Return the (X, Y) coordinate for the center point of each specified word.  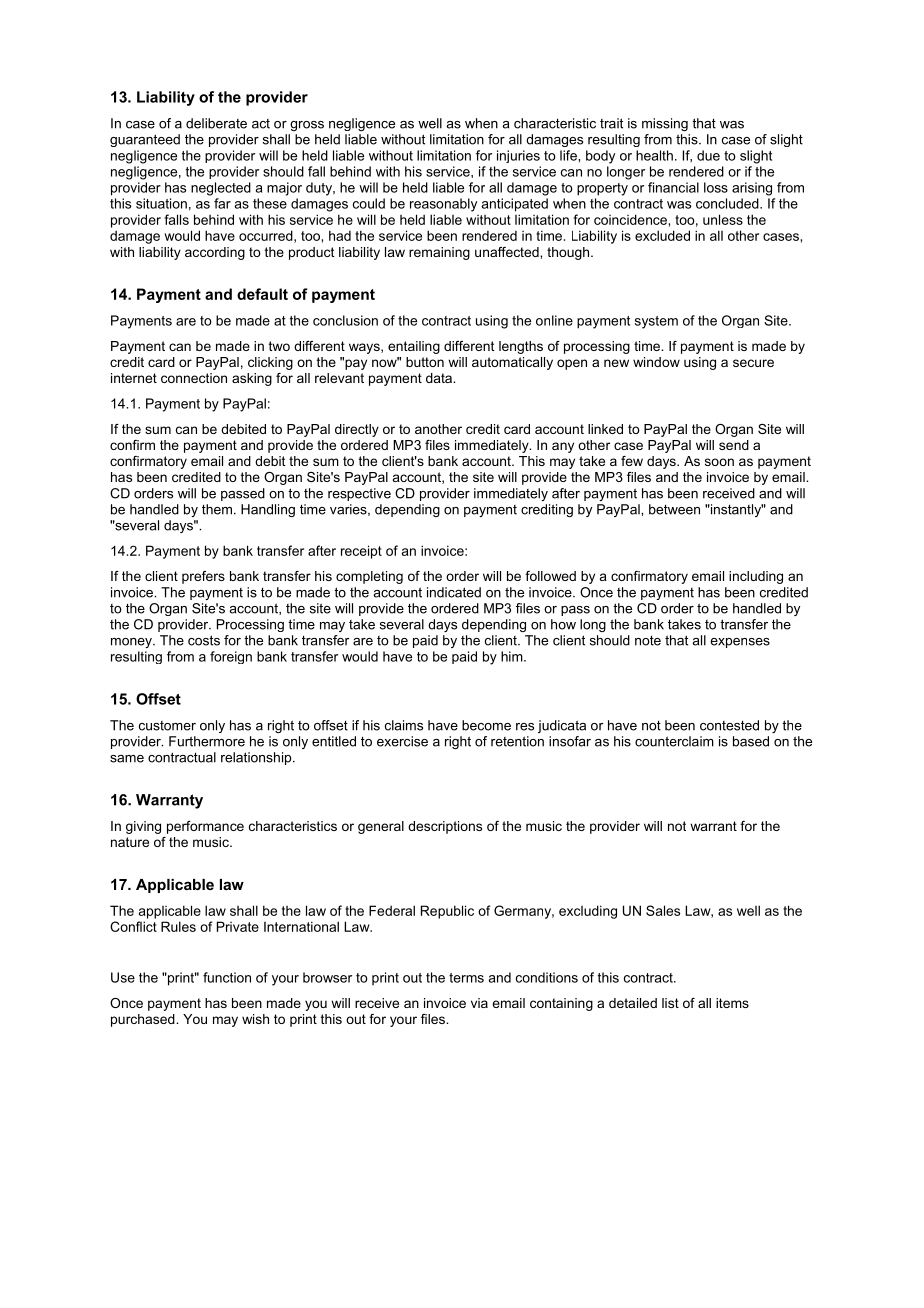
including (756, 577)
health (654, 155)
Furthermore (207, 741)
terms (466, 978)
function (227, 977)
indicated (454, 592)
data (440, 378)
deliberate (216, 123)
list (670, 1003)
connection (194, 378)
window (656, 362)
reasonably (443, 205)
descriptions (445, 827)
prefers (203, 577)
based (751, 741)
